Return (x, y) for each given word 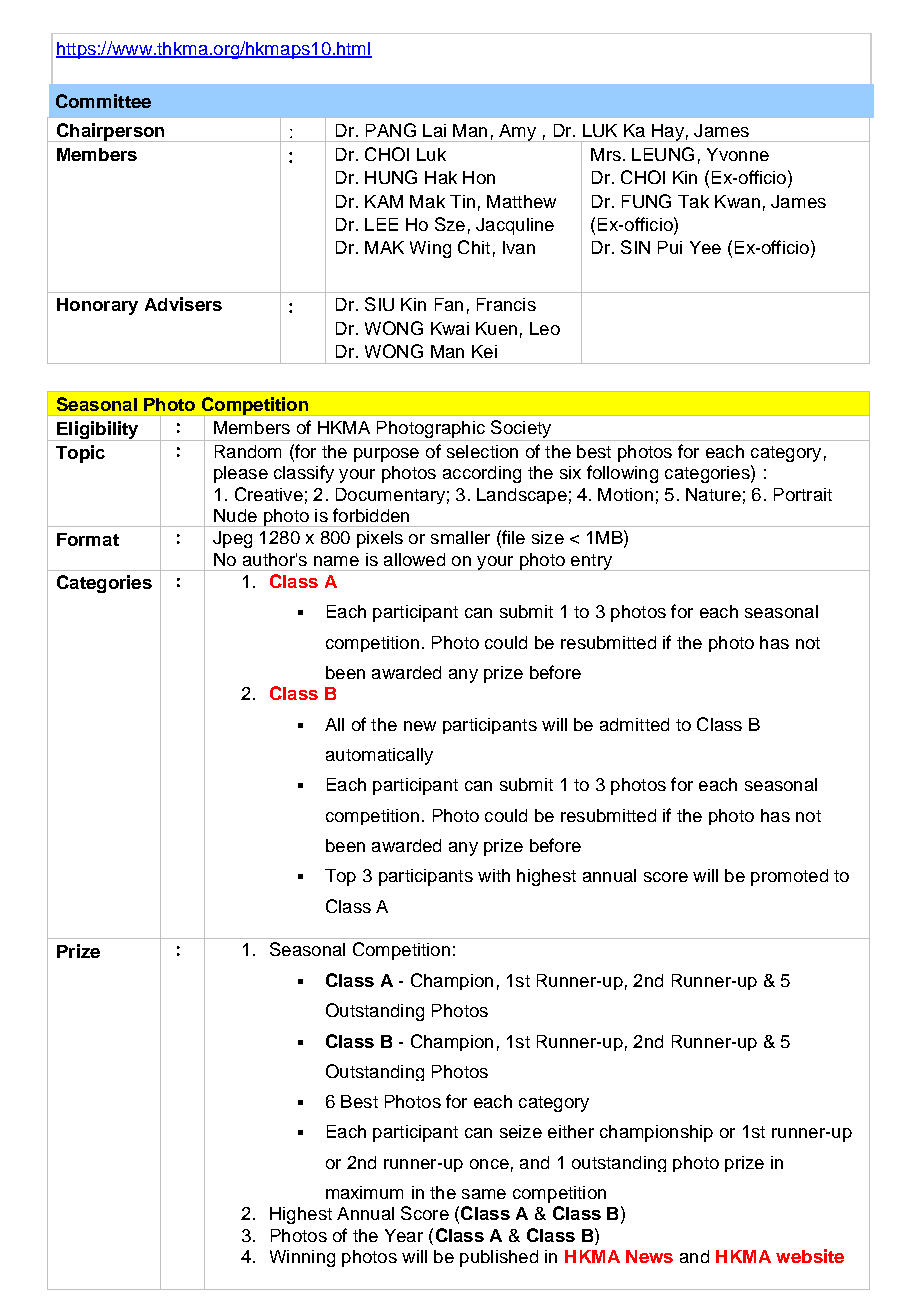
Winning (302, 1258)
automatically (379, 756)
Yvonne (738, 154)
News (649, 1256)
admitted (634, 724)
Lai (434, 130)
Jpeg (232, 539)
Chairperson (110, 132)
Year (404, 1235)
